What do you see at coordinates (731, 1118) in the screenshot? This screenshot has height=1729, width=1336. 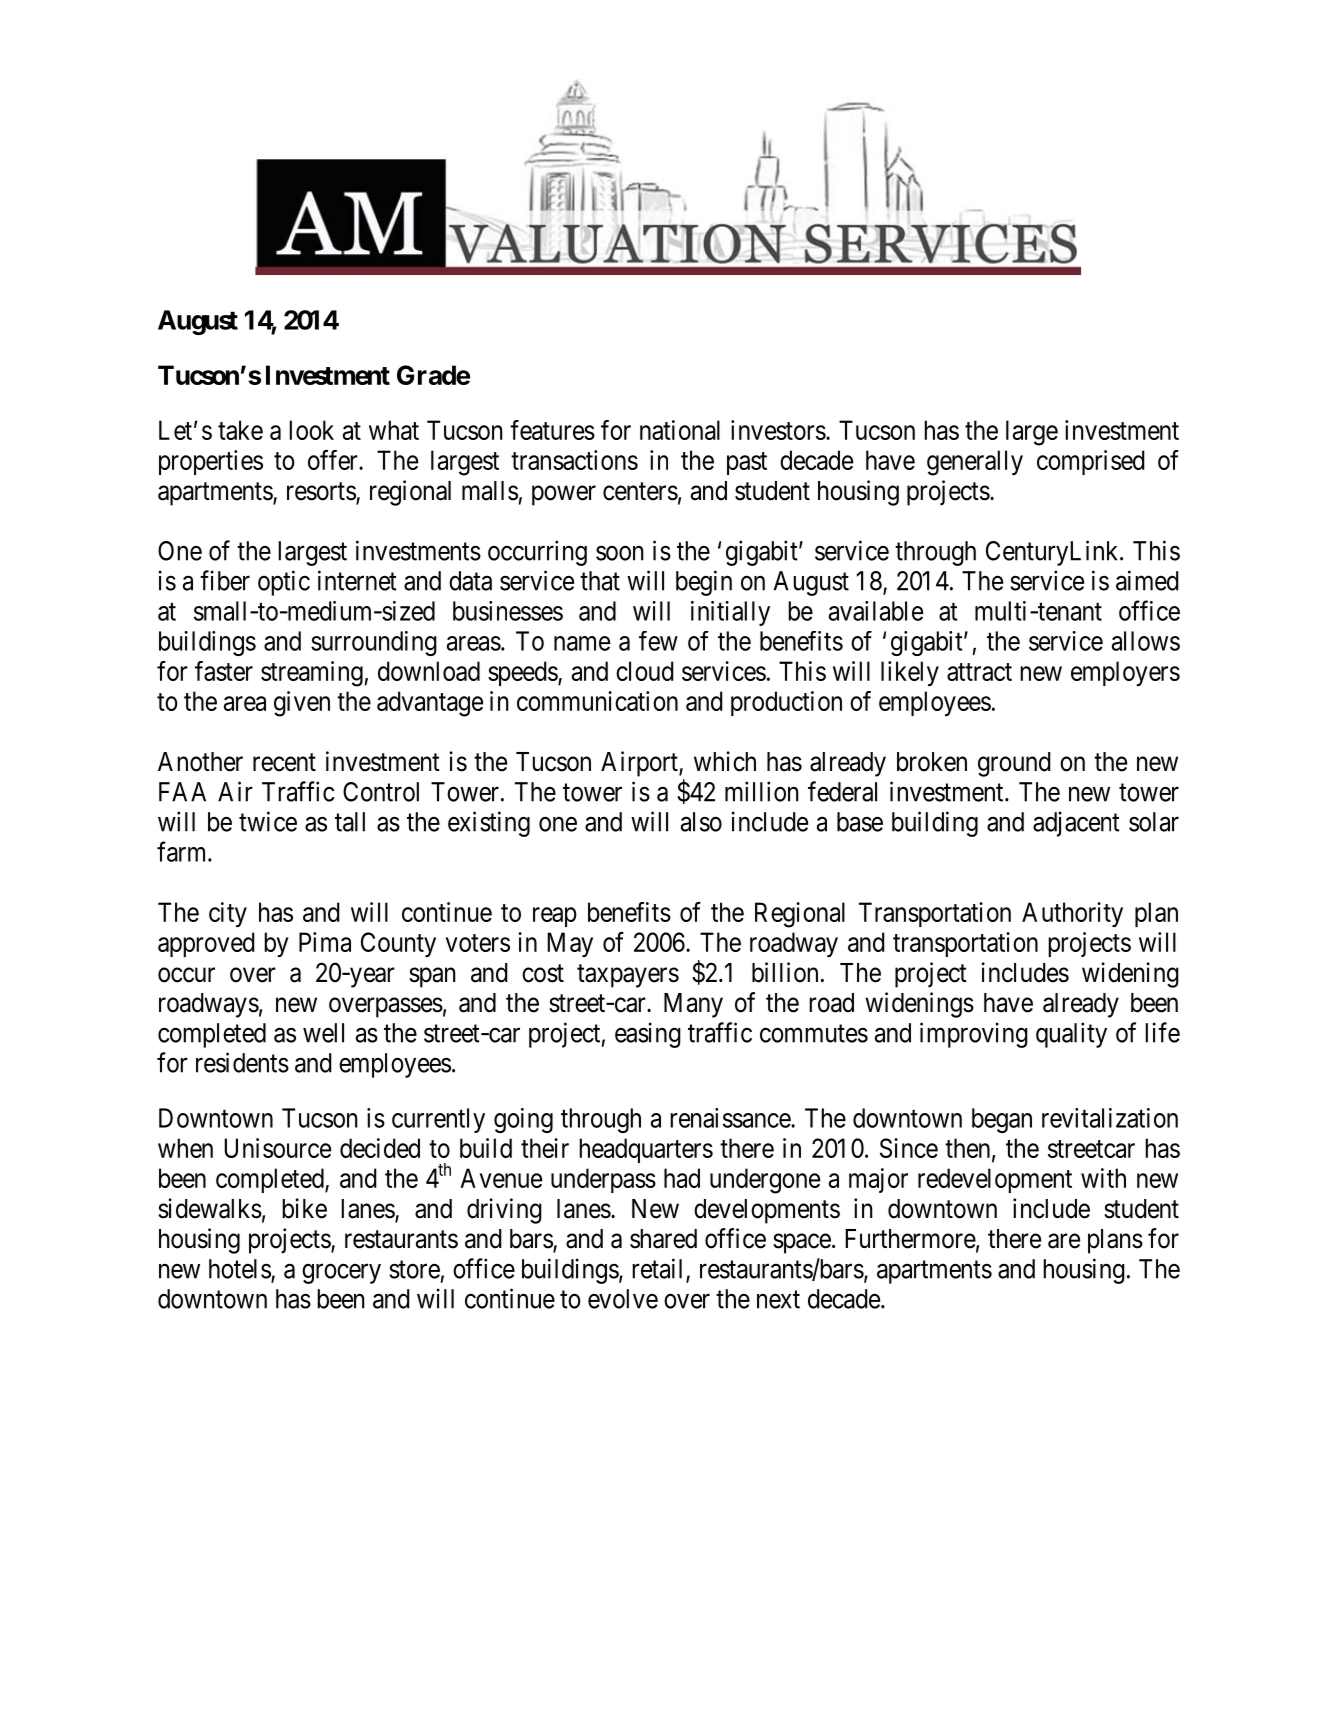 I see `renaissance` at bounding box center [731, 1118].
